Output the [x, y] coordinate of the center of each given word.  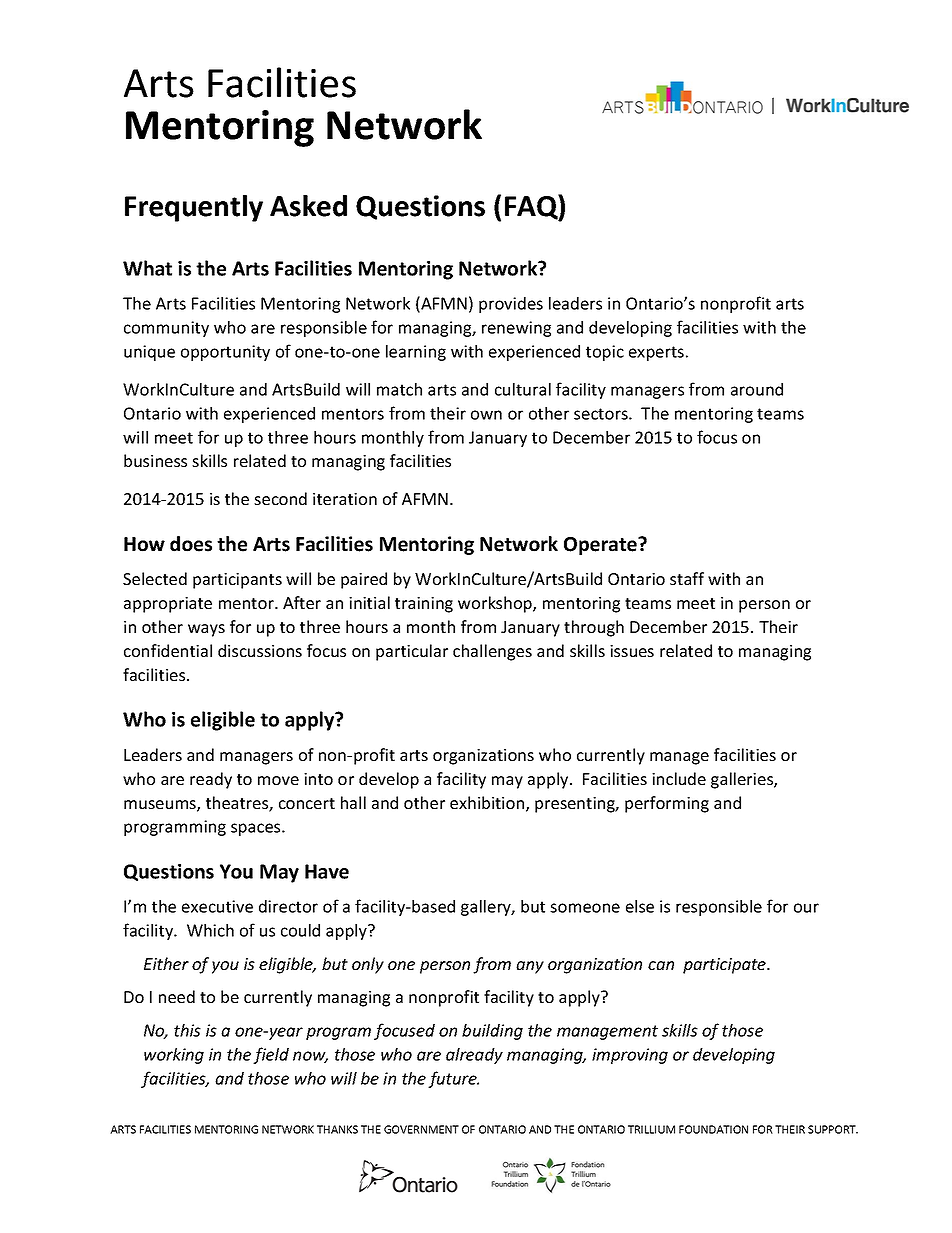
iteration [345, 499]
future [453, 1079]
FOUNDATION [713, 1129]
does [191, 544]
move [278, 780]
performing [667, 804]
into [318, 779]
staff [687, 578]
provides [511, 305]
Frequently [194, 208]
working [174, 1056]
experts [656, 353]
